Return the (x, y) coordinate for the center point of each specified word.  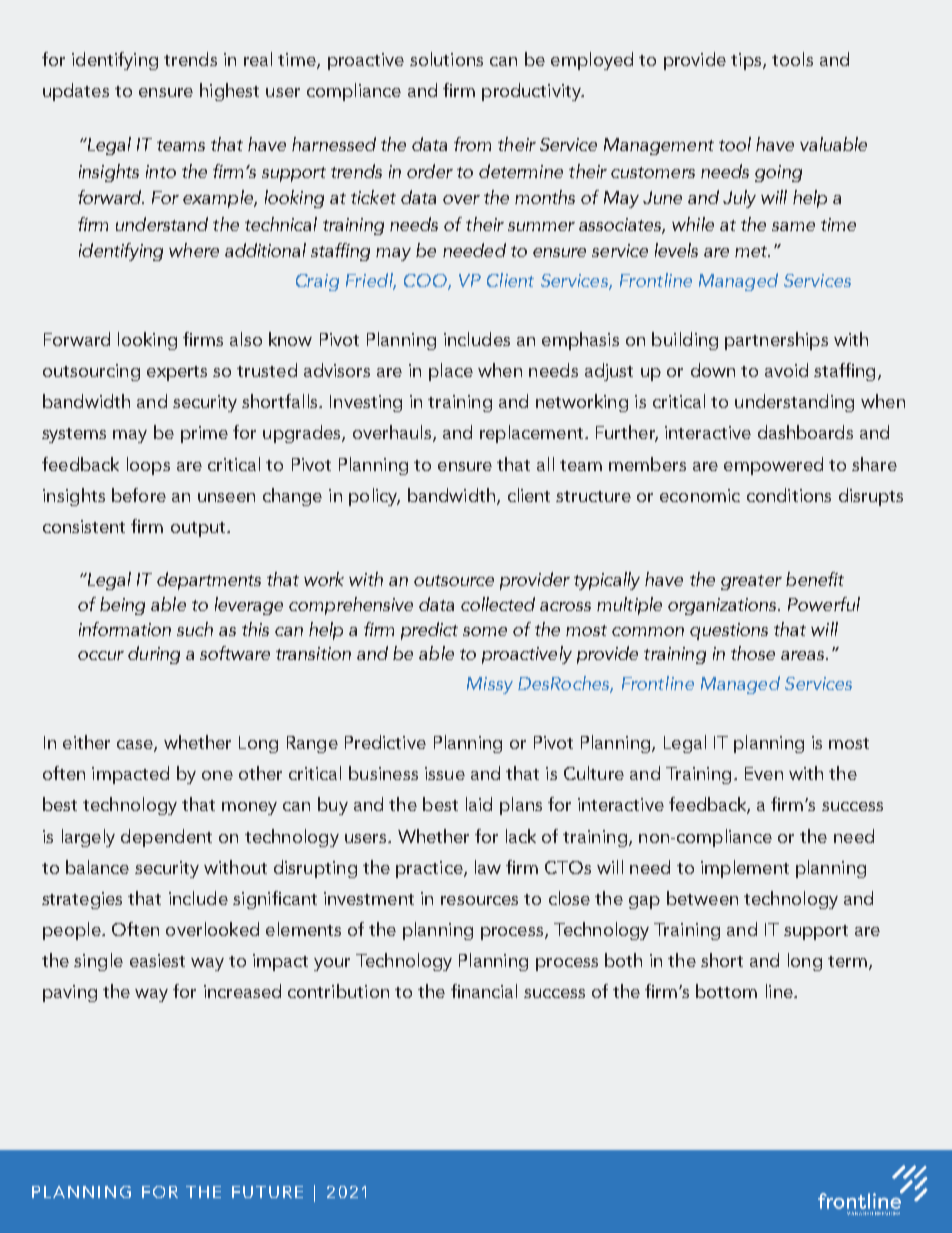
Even (764, 773)
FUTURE (267, 1192)
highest (229, 92)
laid (479, 804)
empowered (773, 466)
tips (747, 61)
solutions (446, 59)
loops (148, 466)
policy (374, 497)
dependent (166, 838)
